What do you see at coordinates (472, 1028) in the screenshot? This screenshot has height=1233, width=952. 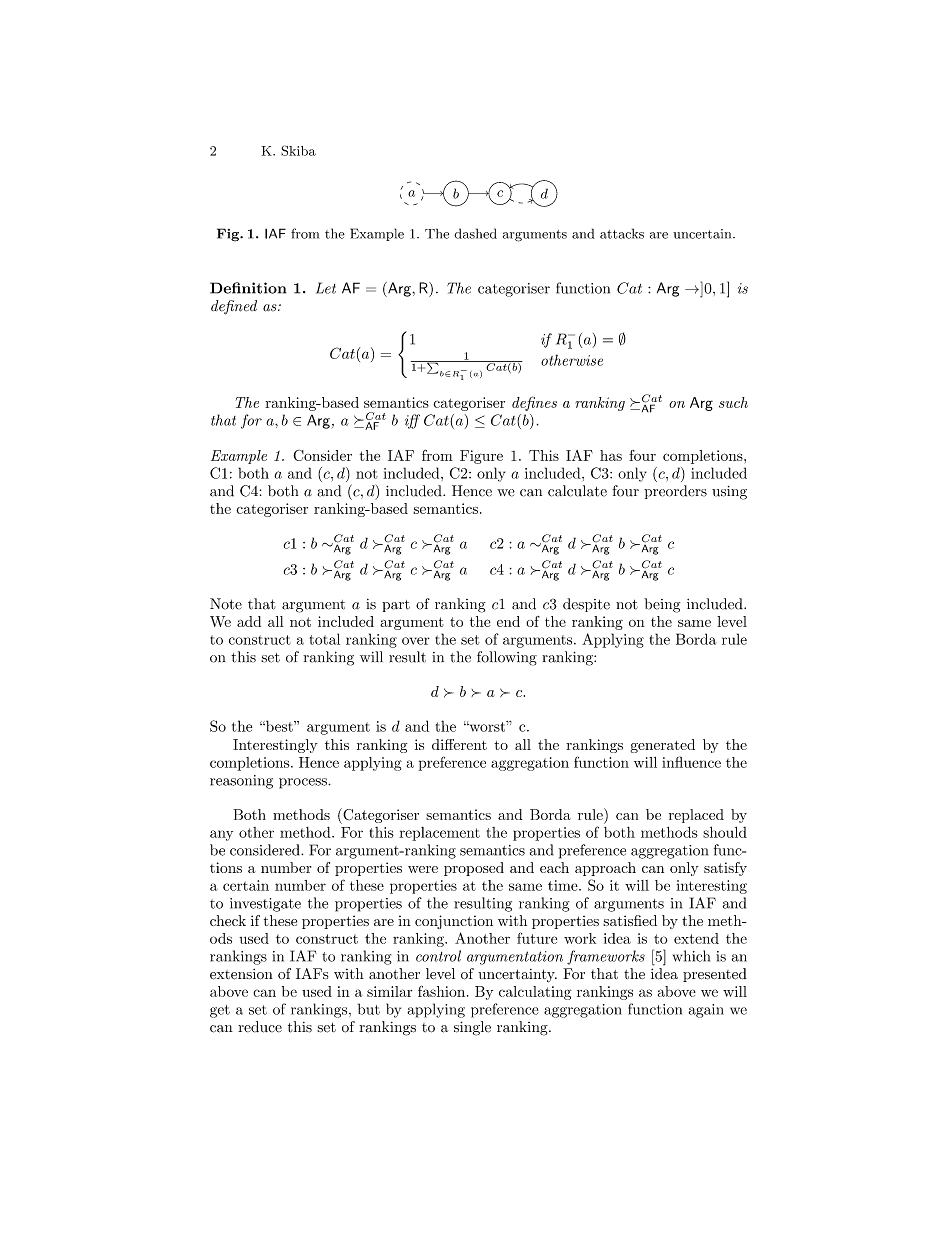 I see `single` at bounding box center [472, 1028].
